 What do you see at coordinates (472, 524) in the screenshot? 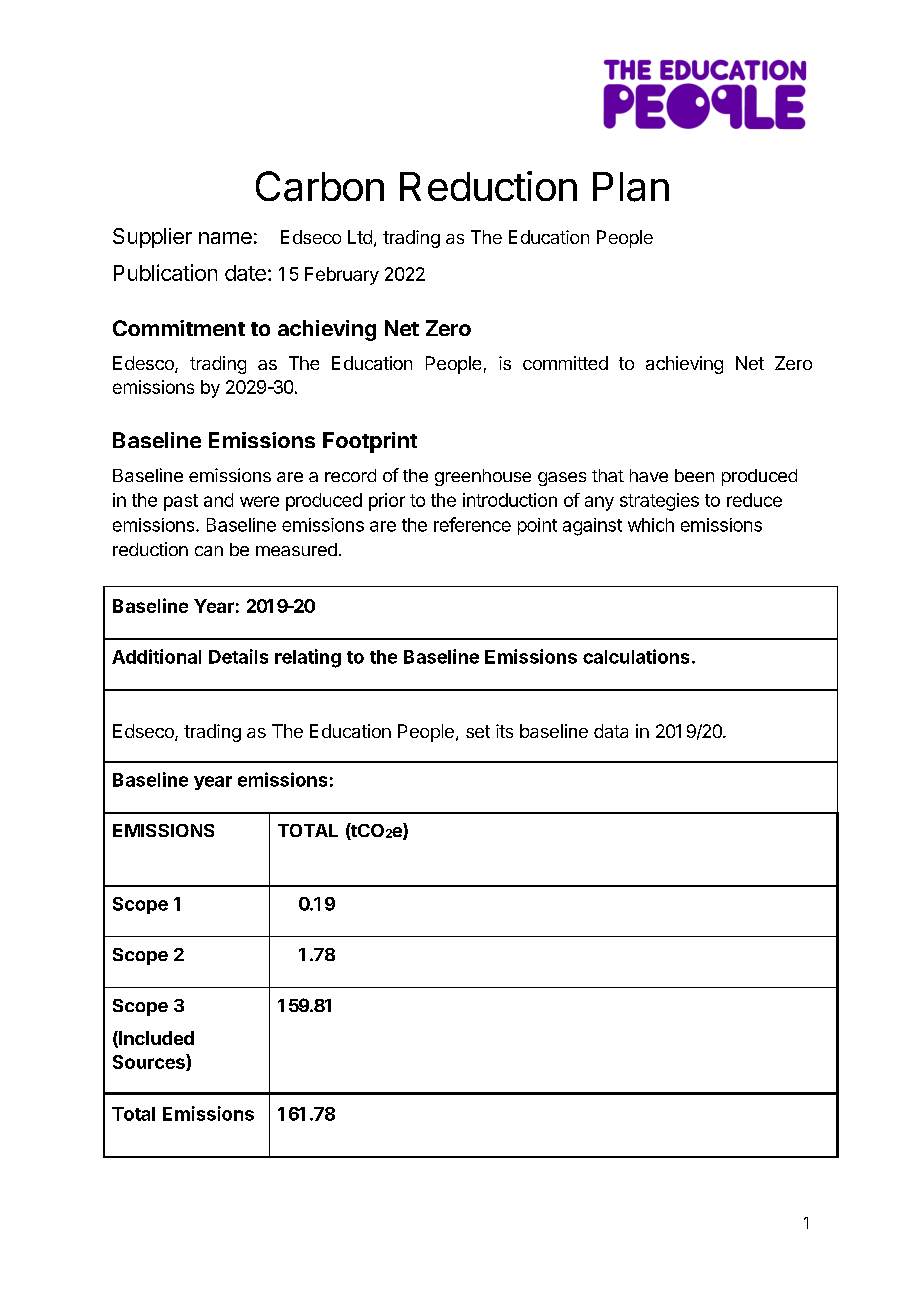
I see `reference` at bounding box center [472, 524].
